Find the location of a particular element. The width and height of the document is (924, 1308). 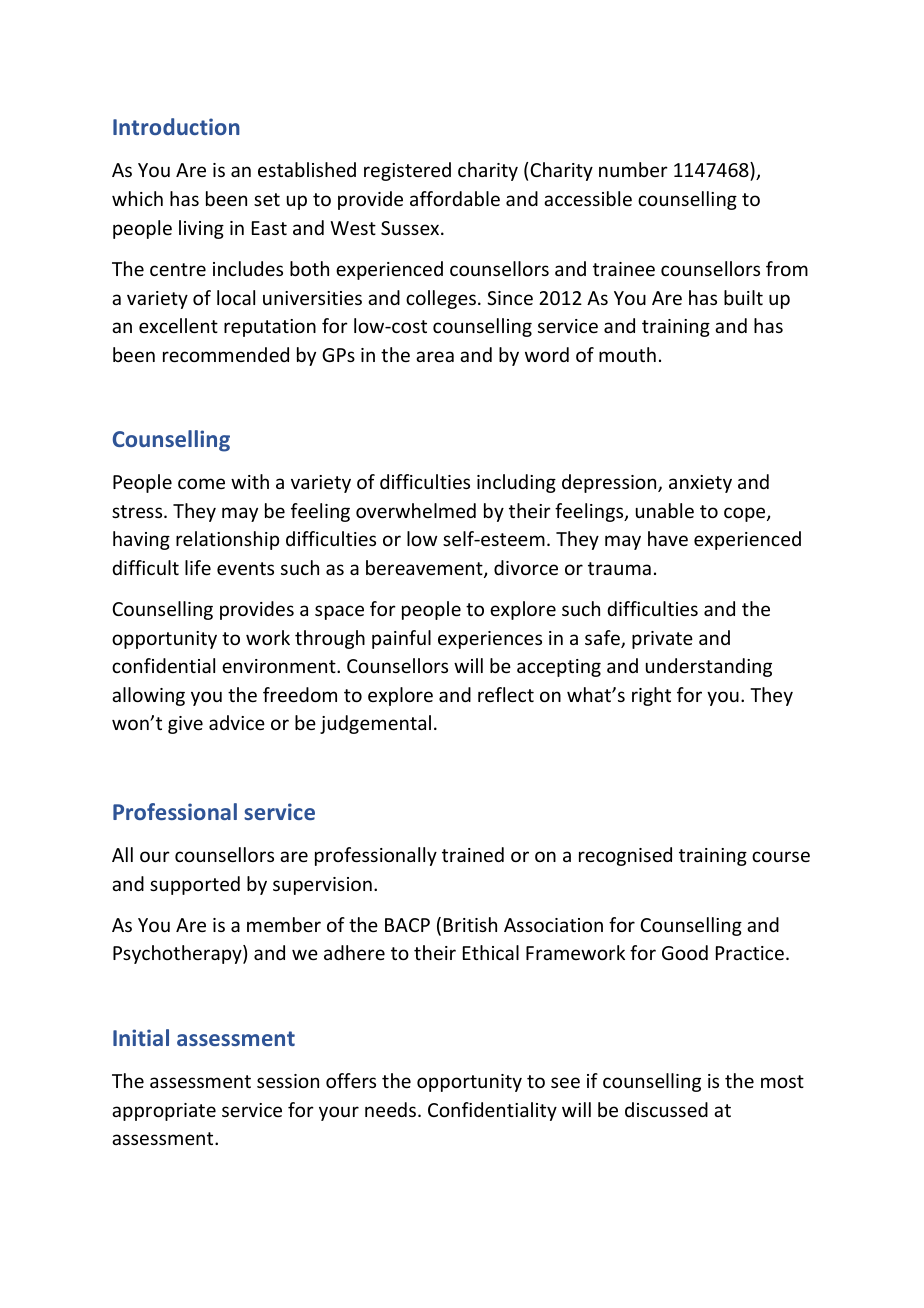

experiences is located at coordinates (490, 640).
